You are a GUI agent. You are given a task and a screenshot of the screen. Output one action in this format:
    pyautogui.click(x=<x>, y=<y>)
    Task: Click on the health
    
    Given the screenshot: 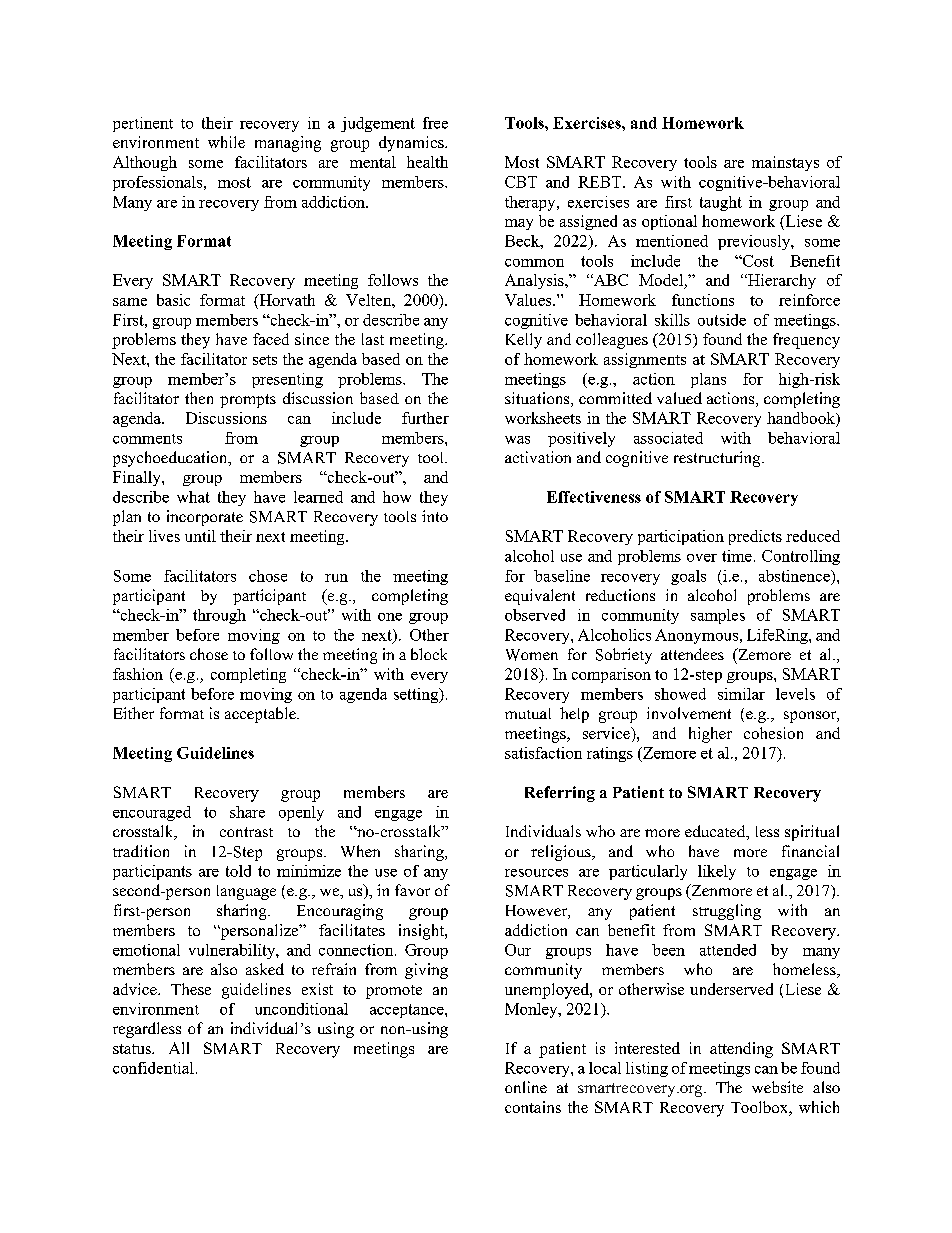 What is the action you would take?
    pyautogui.click(x=427, y=162)
